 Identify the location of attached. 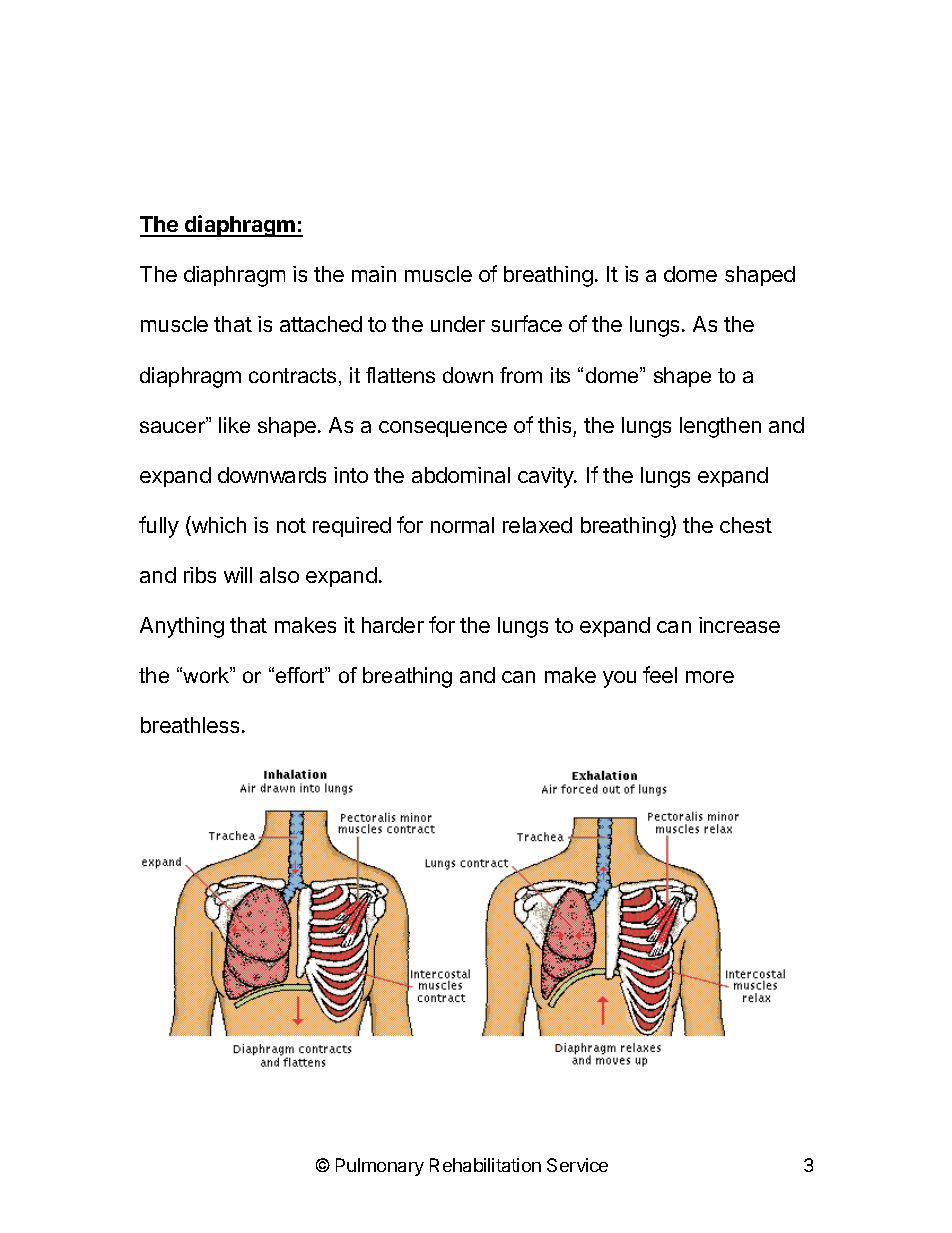
(321, 324).
